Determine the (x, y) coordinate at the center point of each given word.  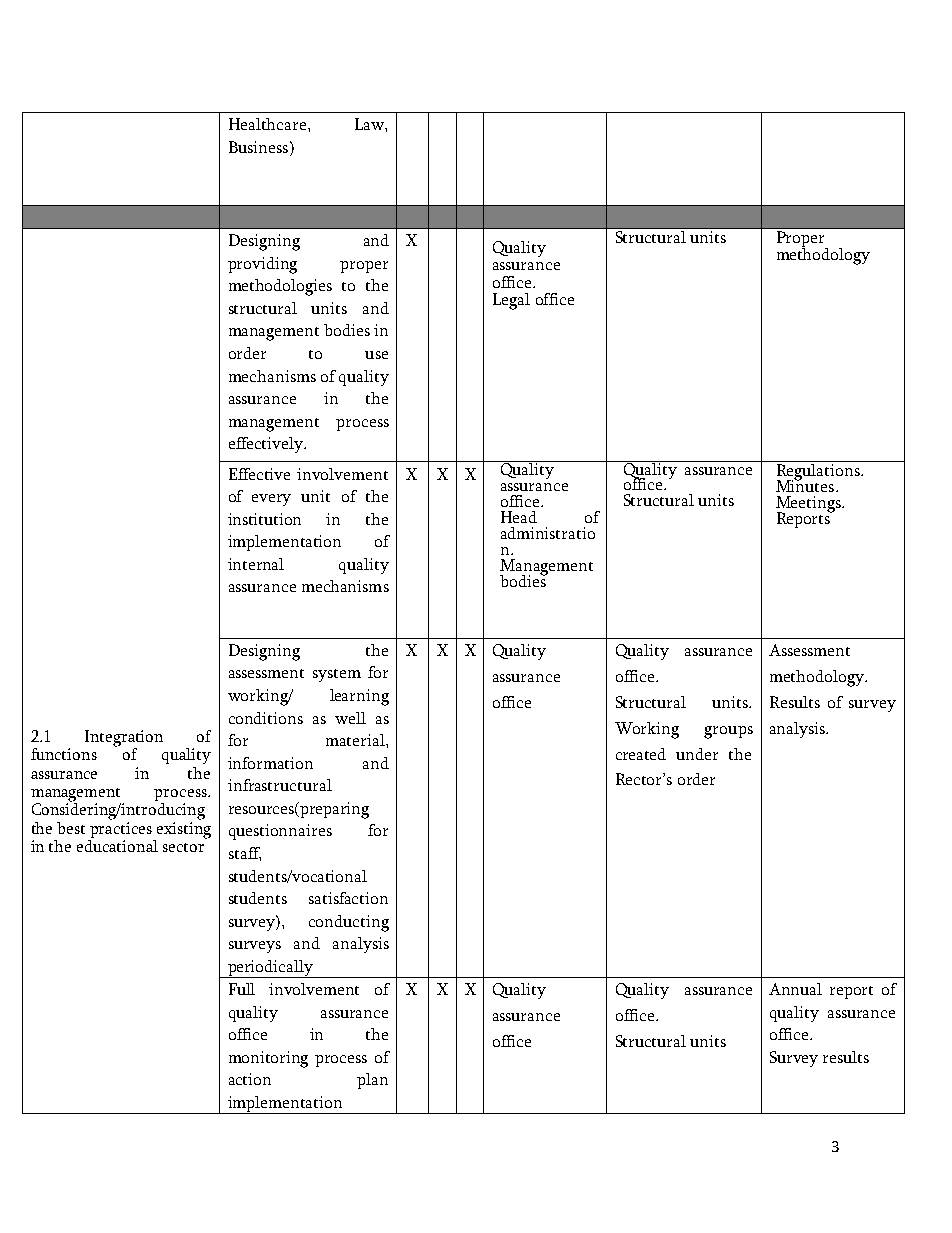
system (337, 675)
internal (256, 564)
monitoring (268, 1059)
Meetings (809, 505)
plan (372, 1081)
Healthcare (269, 124)
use (376, 355)
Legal (511, 301)
